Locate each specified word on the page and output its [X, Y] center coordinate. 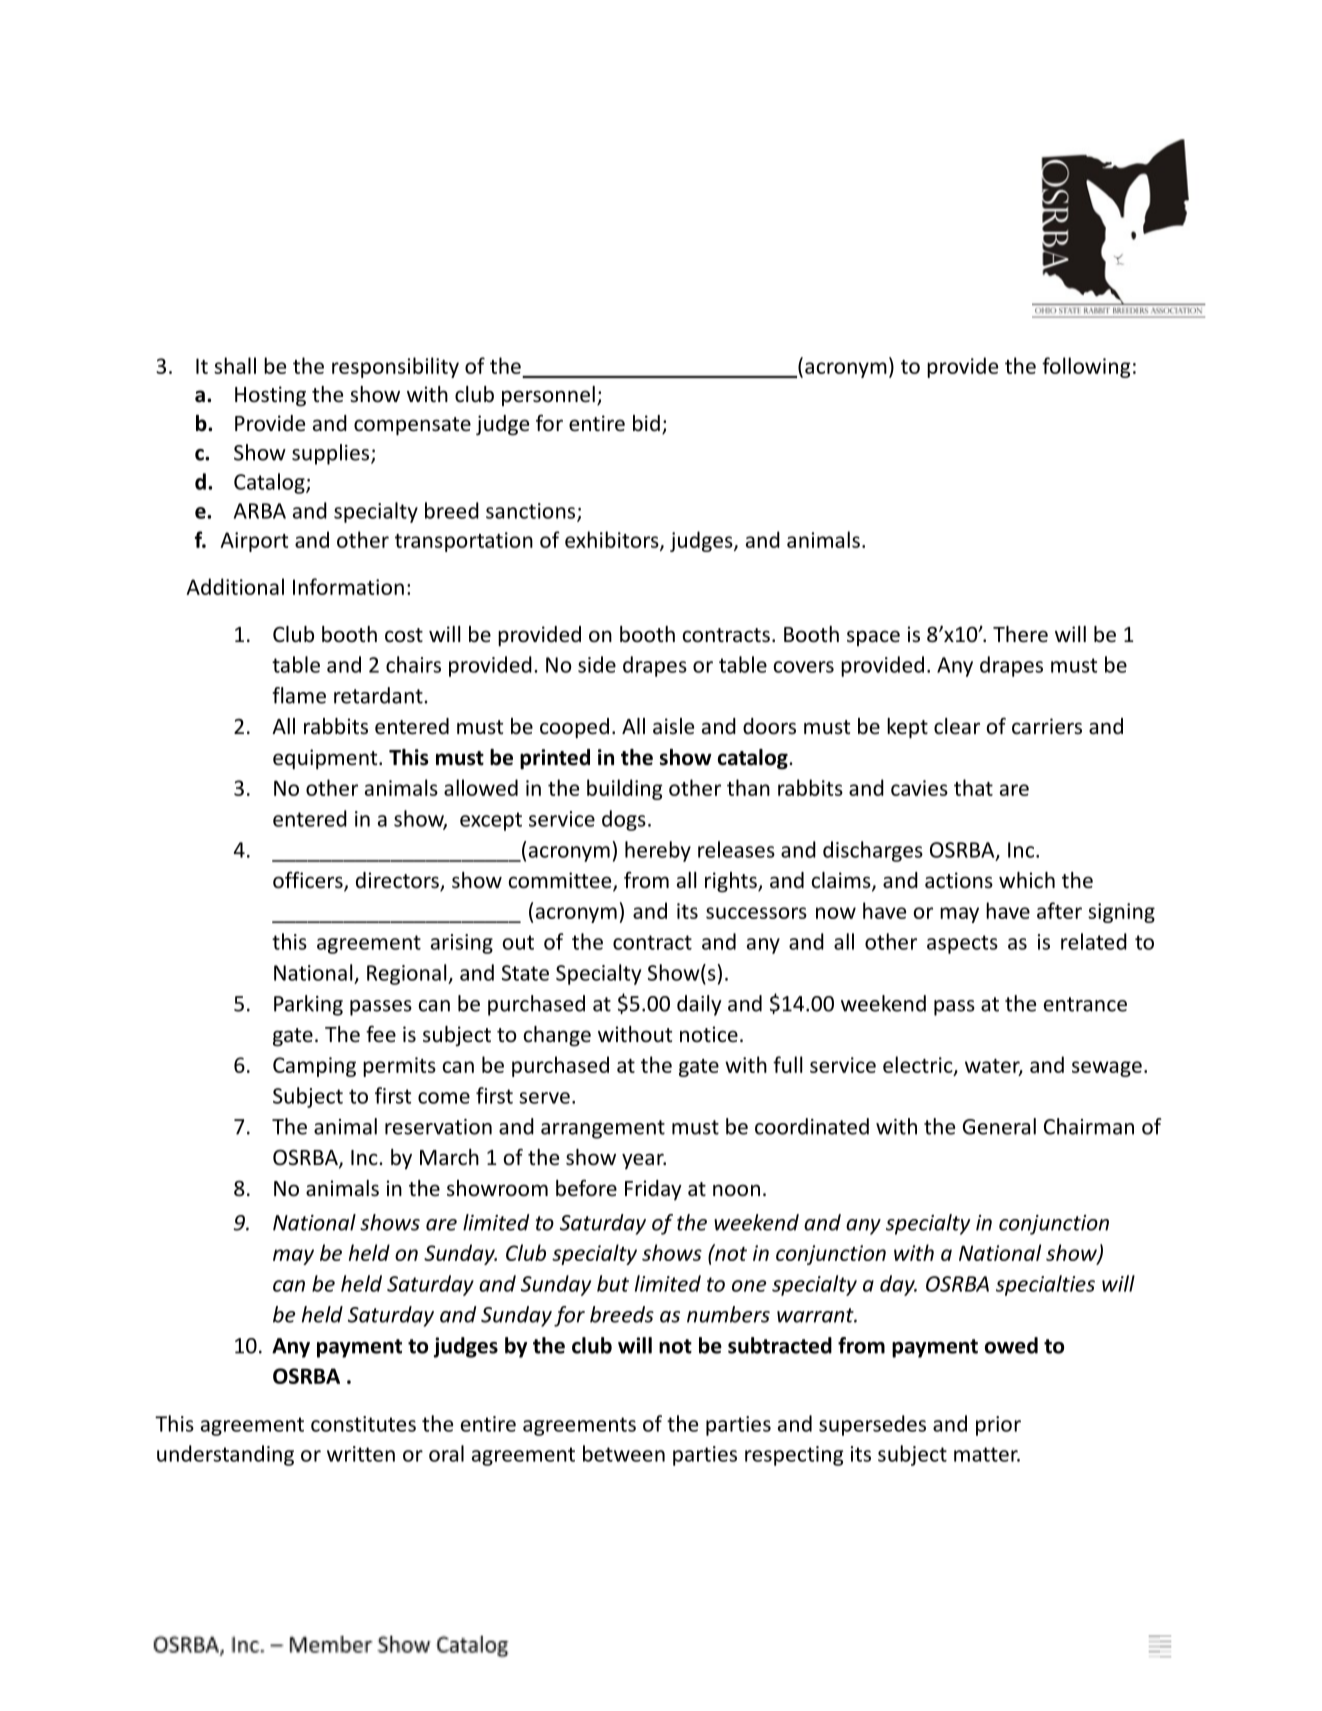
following [1086, 367]
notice [709, 1034]
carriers [1047, 726]
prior [998, 1426]
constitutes [363, 1424]
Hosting [270, 396]
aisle [673, 726]
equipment [326, 759]
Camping [314, 1067]
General [999, 1126]
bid [646, 423]
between [624, 1453]
